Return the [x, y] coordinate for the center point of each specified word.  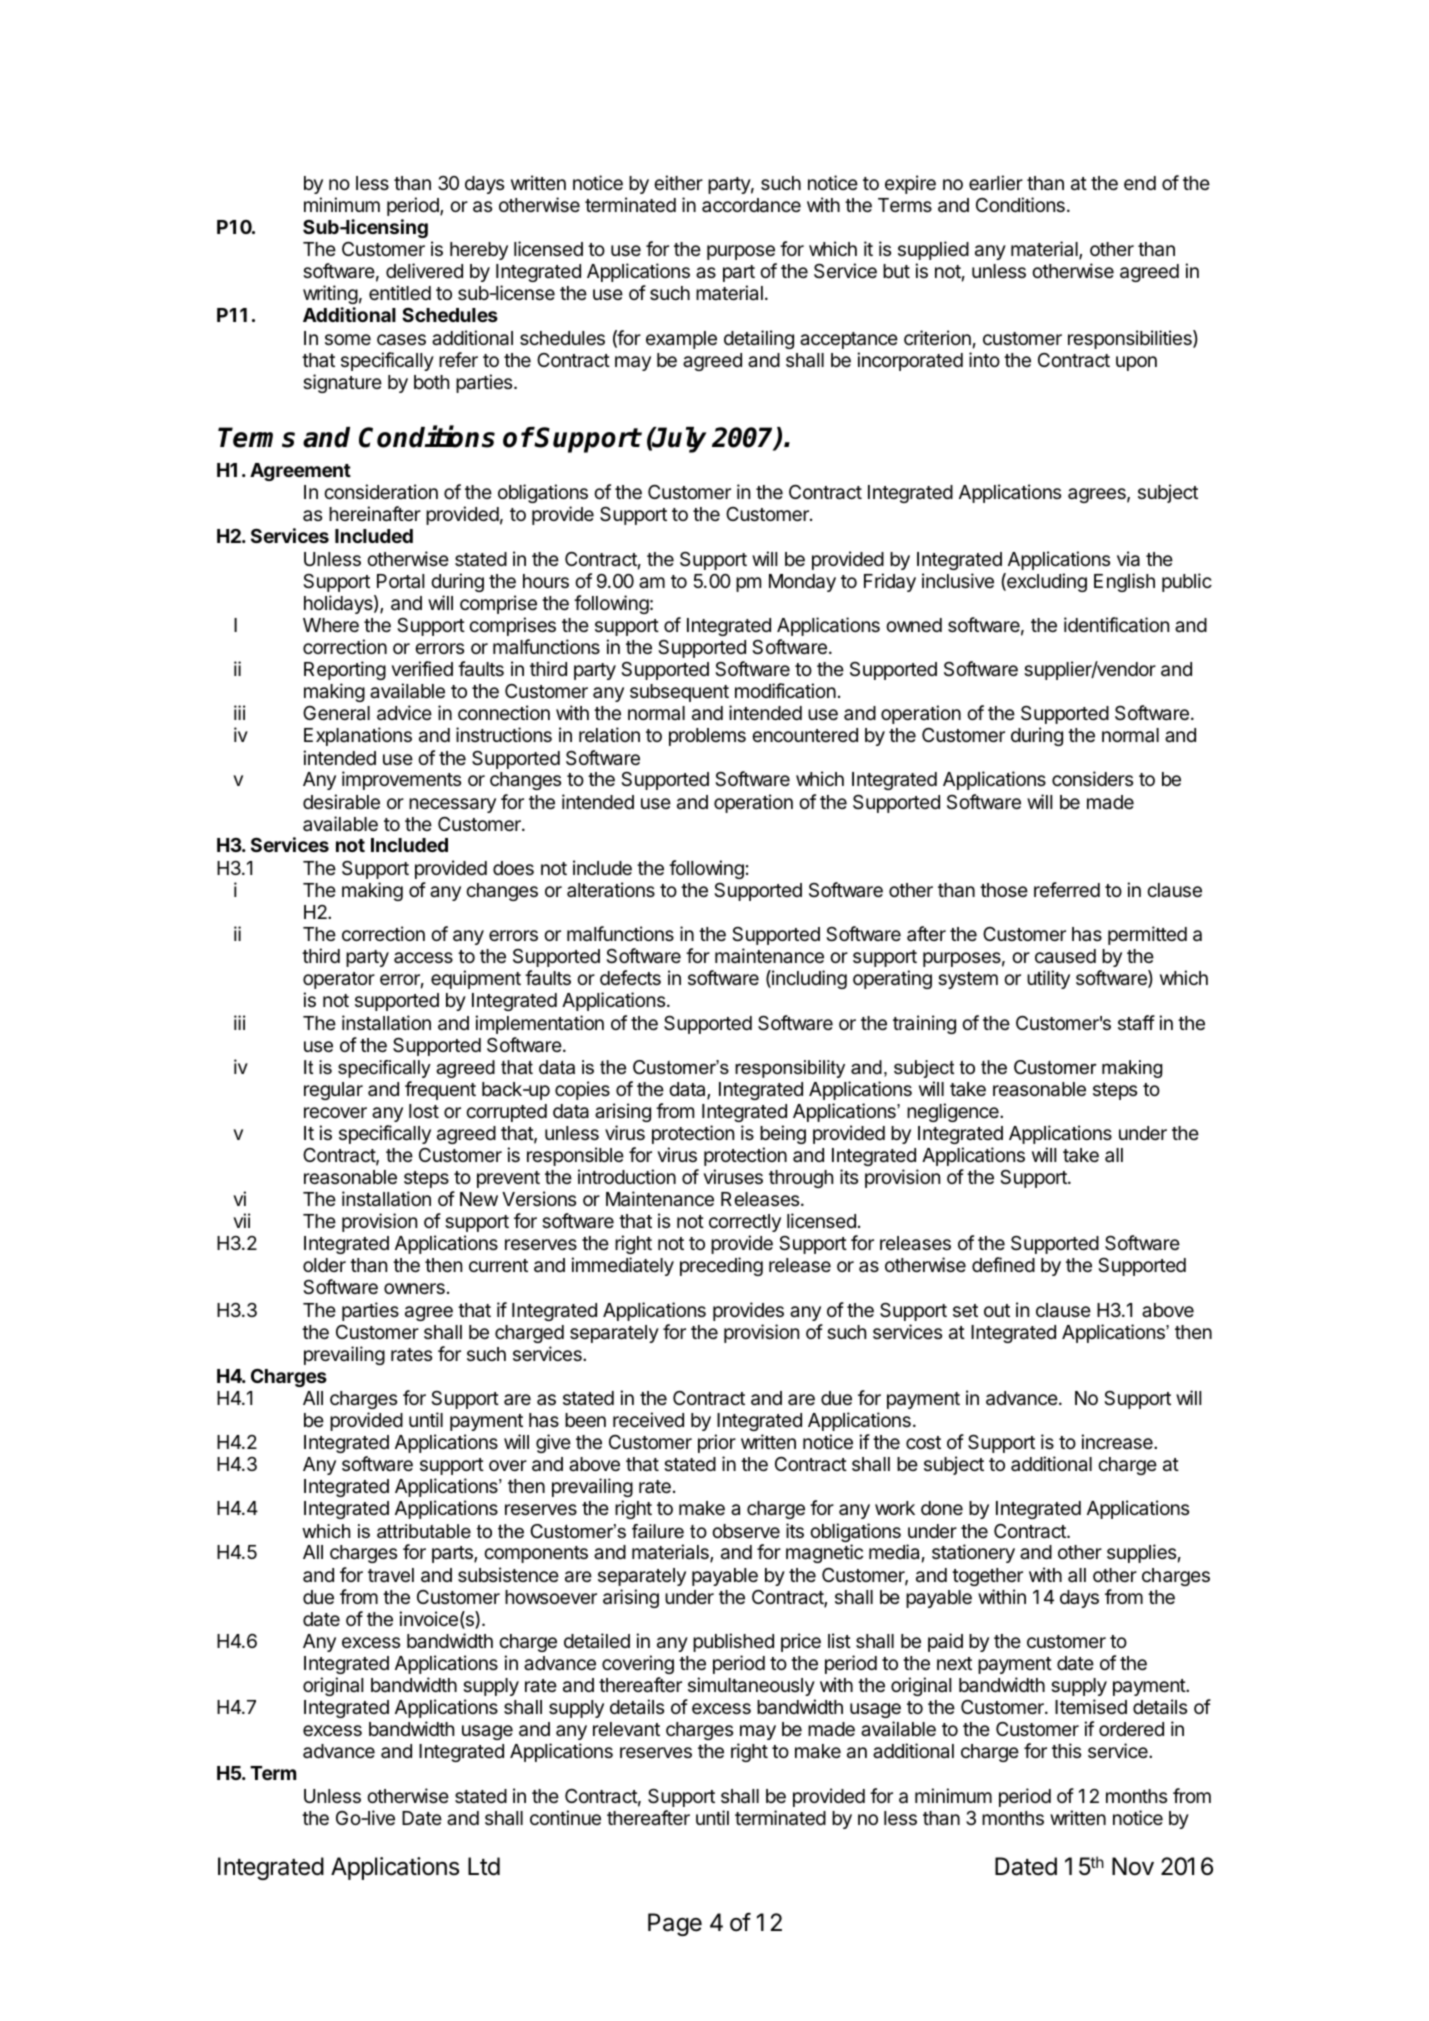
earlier [996, 183]
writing [330, 296]
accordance [751, 205]
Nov [1133, 1866]
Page [675, 1924]
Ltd [484, 1866]
